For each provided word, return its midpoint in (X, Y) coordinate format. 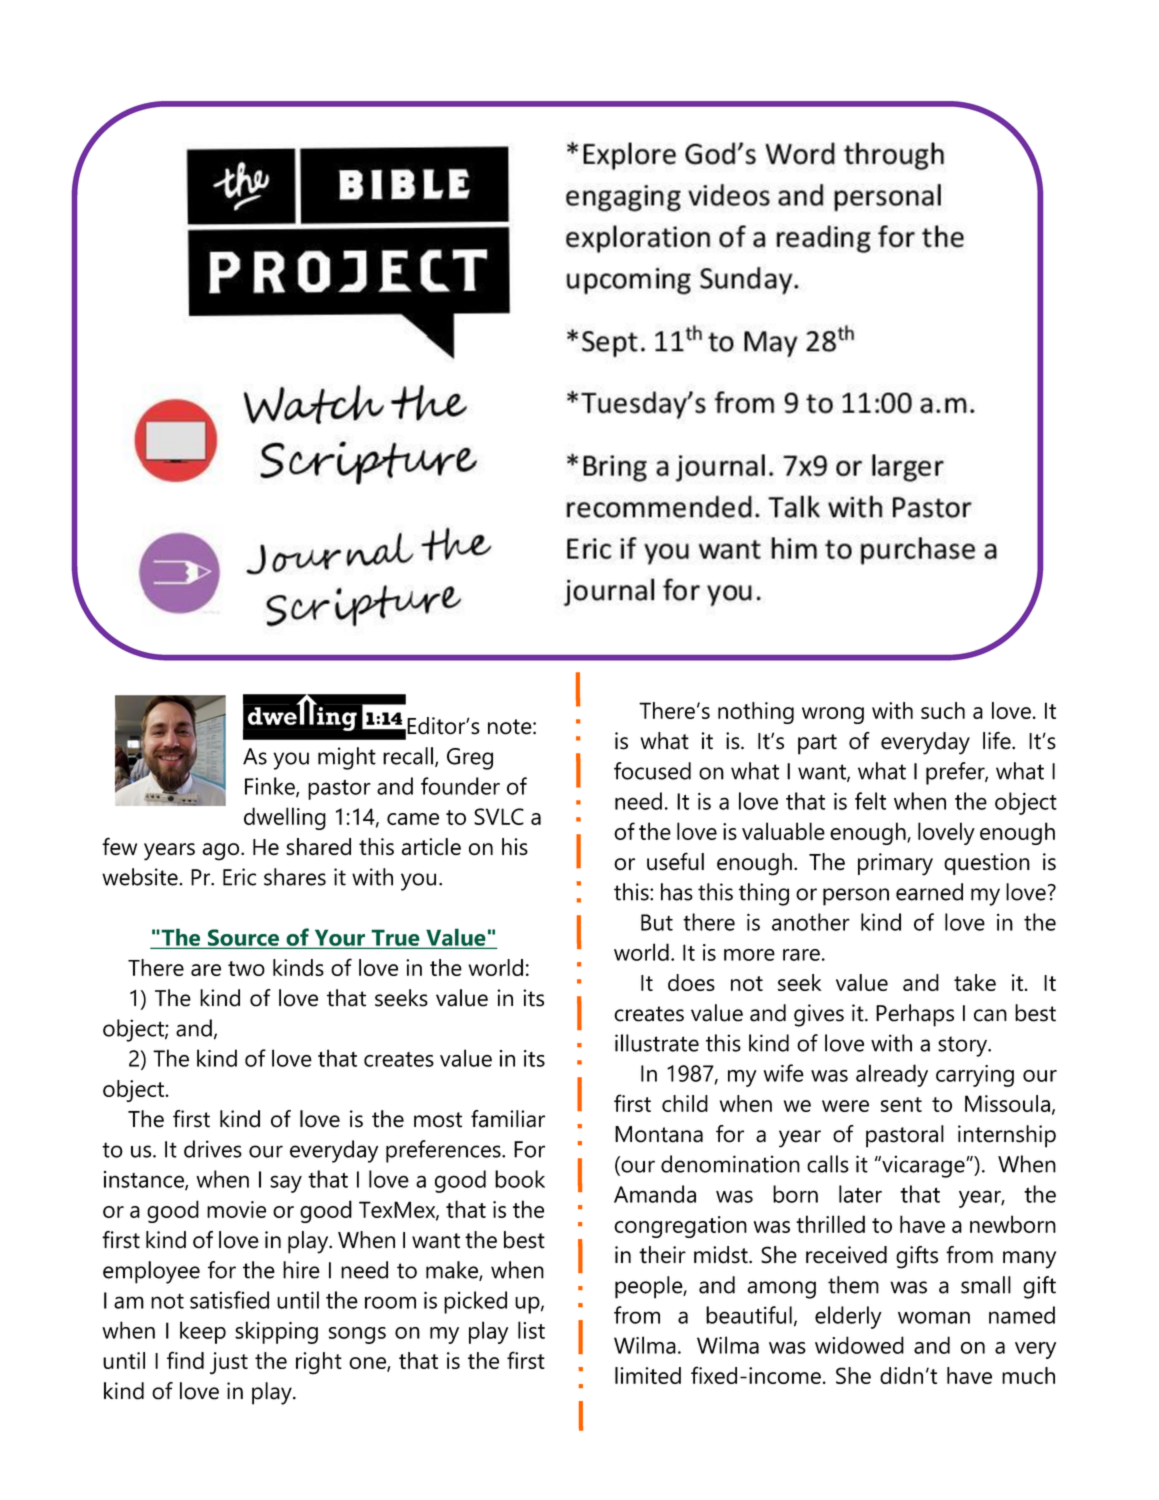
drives (213, 1149)
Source (243, 938)
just (229, 1363)
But (657, 922)
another (811, 922)
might (347, 758)
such (943, 710)
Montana (659, 1134)
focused (652, 771)
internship (1007, 1136)
